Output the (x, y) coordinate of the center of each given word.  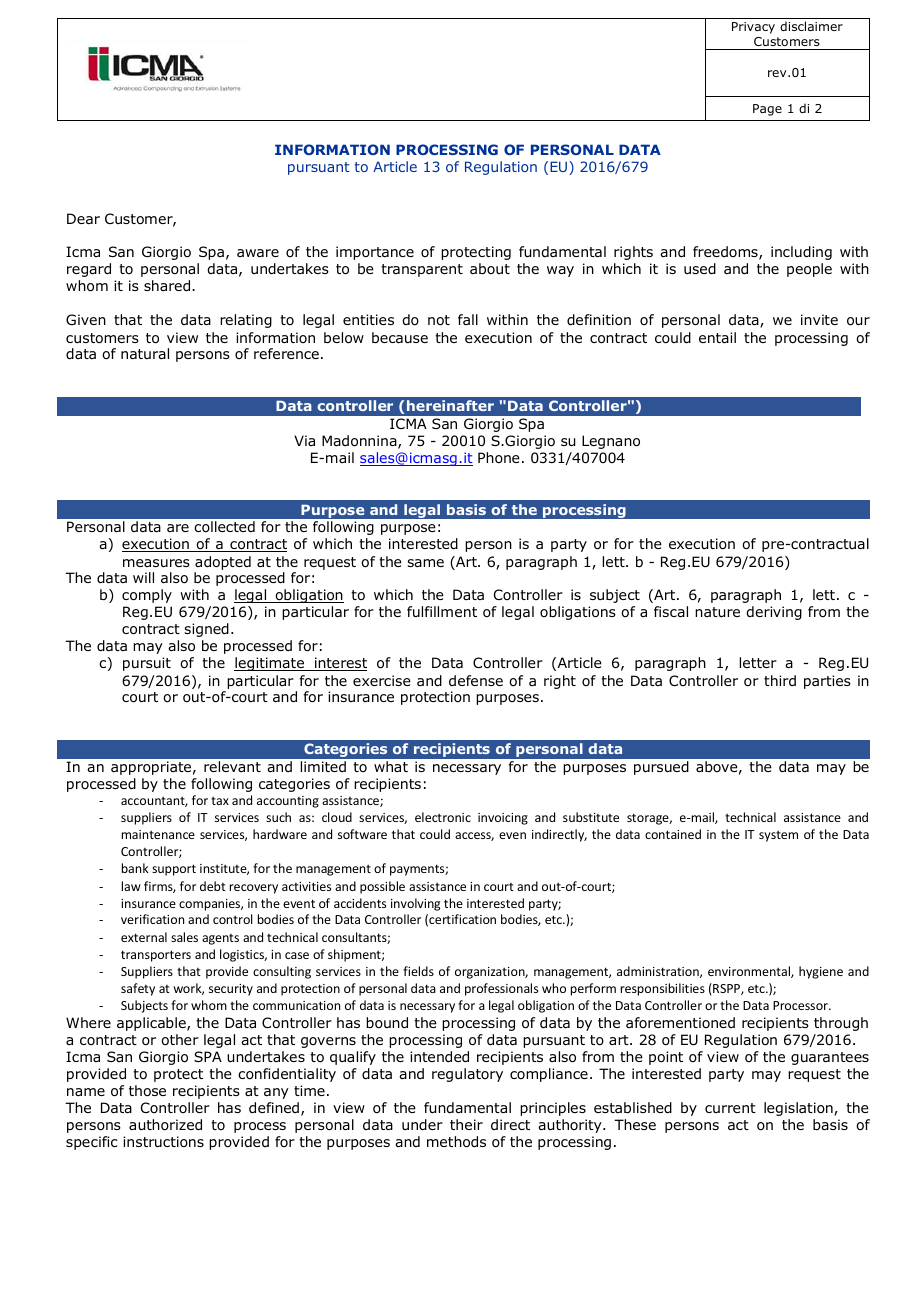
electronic (443, 817)
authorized (165, 1124)
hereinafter (450, 405)
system (778, 836)
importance (375, 253)
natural (145, 353)
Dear (83, 218)
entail (717, 337)
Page (767, 110)
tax (220, 801)
